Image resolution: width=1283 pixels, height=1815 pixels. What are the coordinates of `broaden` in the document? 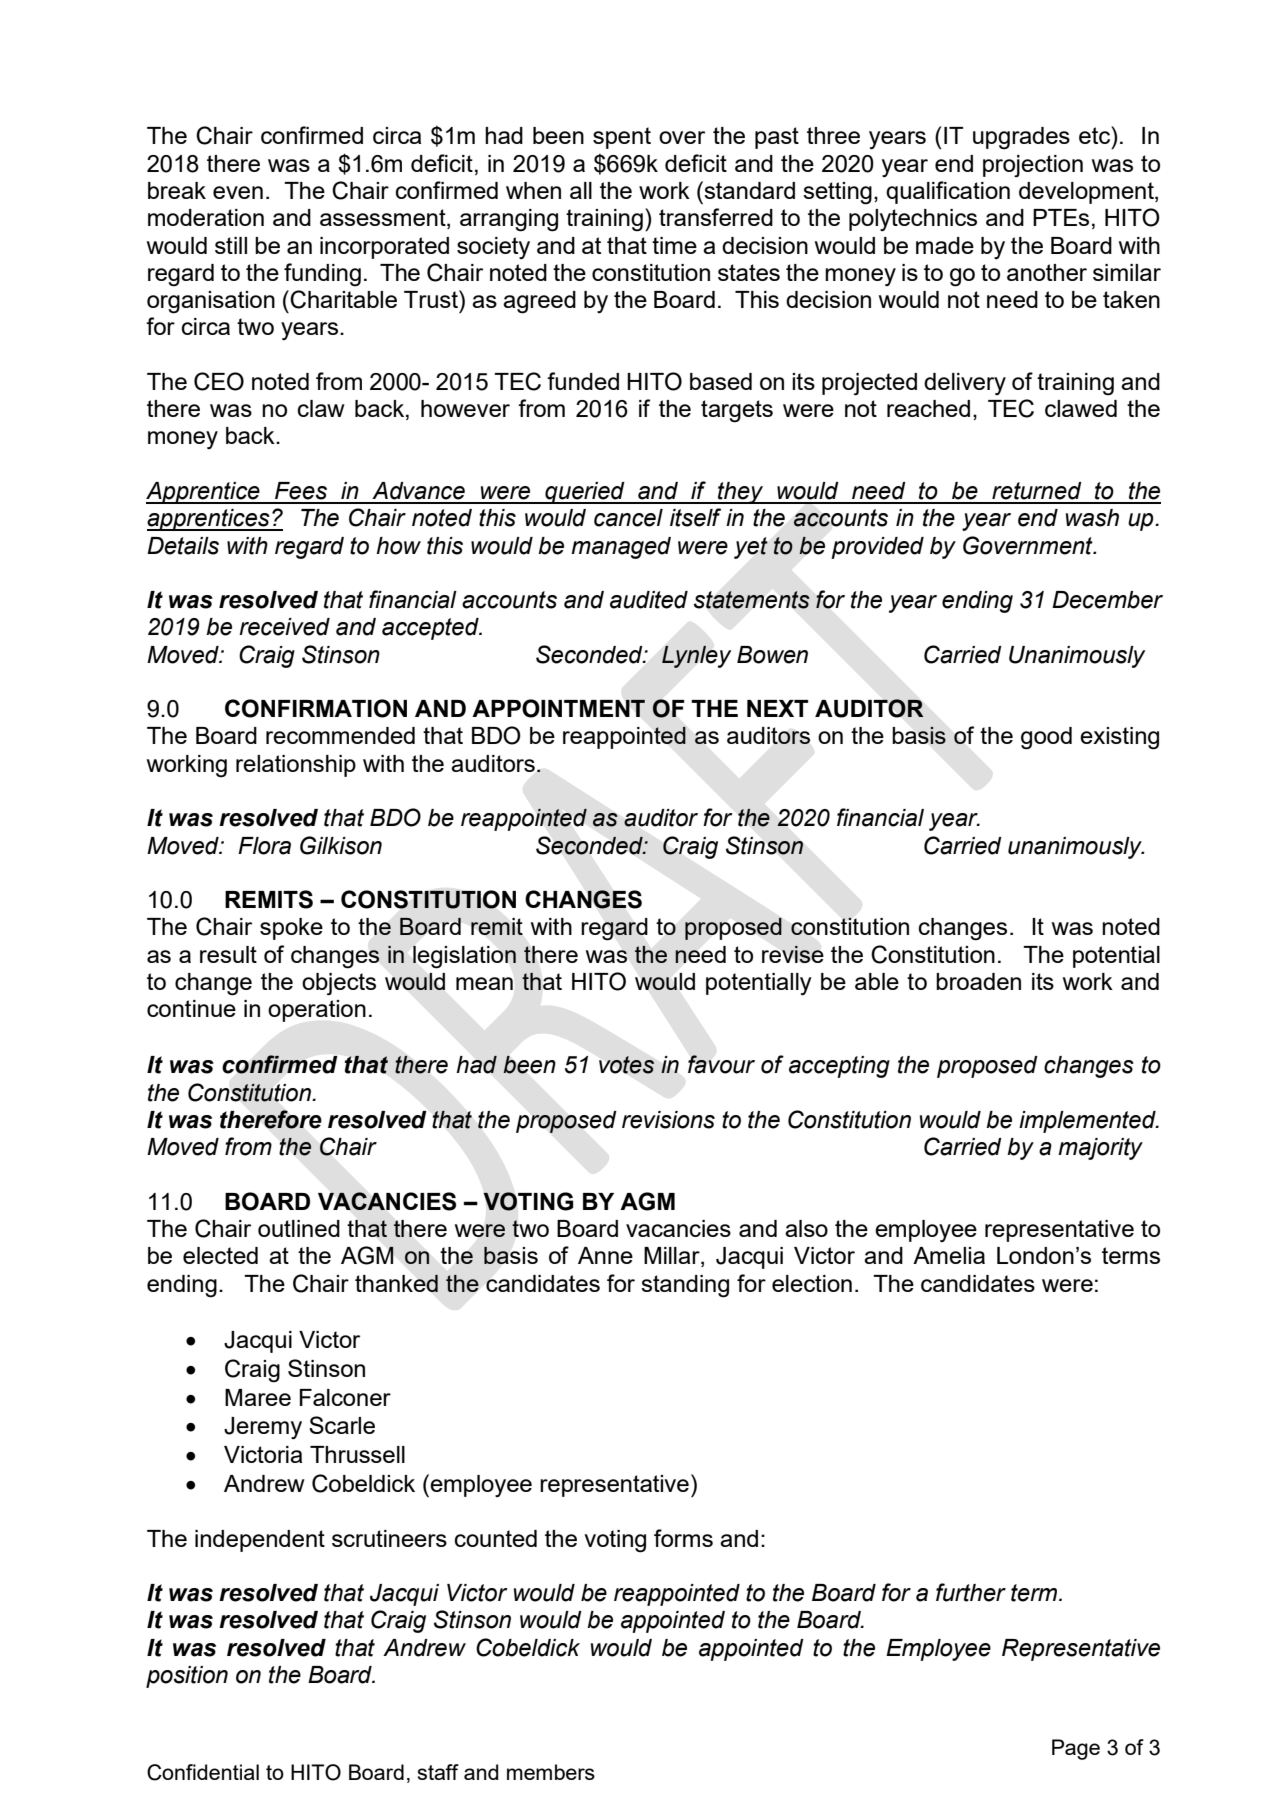 It's located at (978, 981).
